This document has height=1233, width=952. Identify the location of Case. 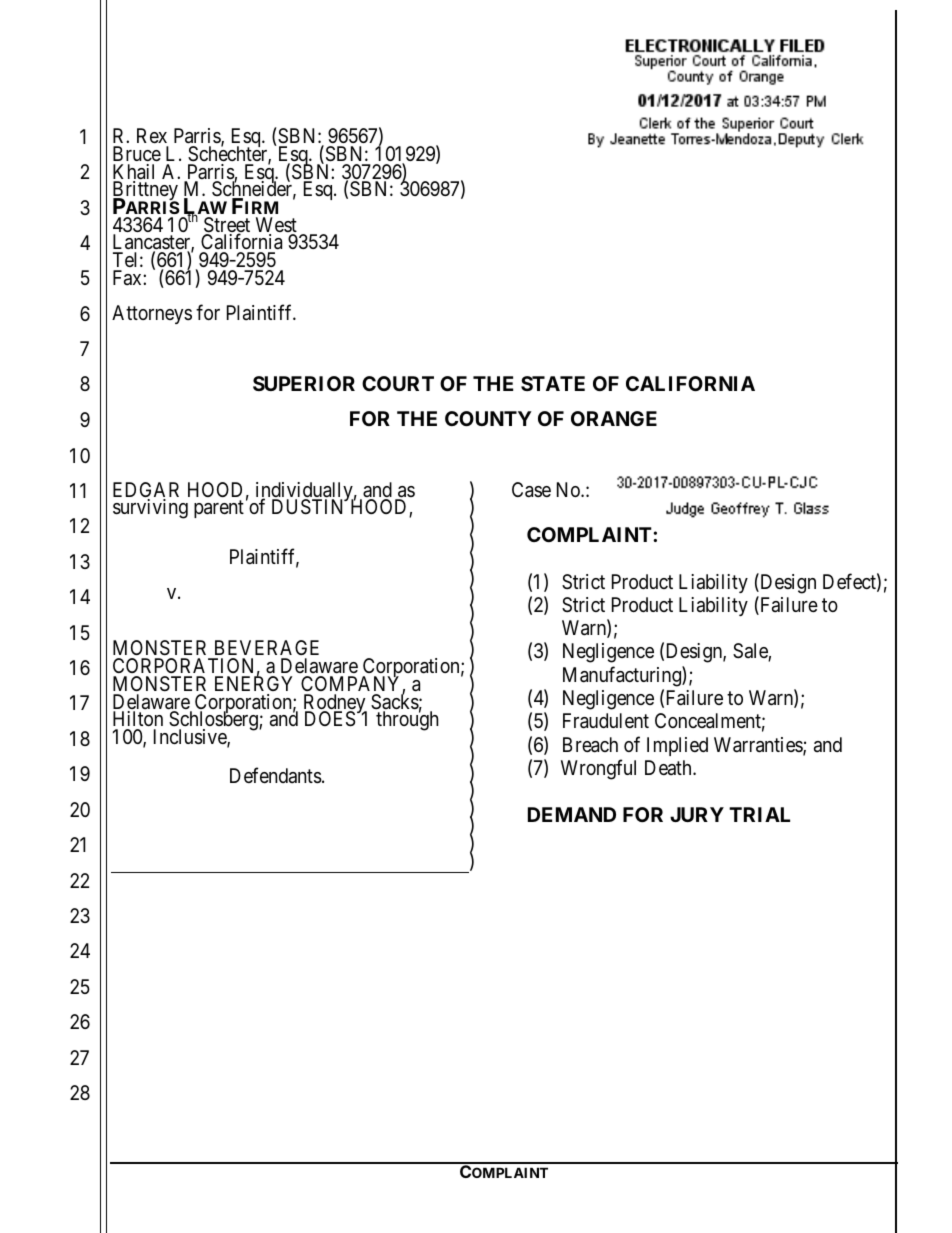
(531, 490).
